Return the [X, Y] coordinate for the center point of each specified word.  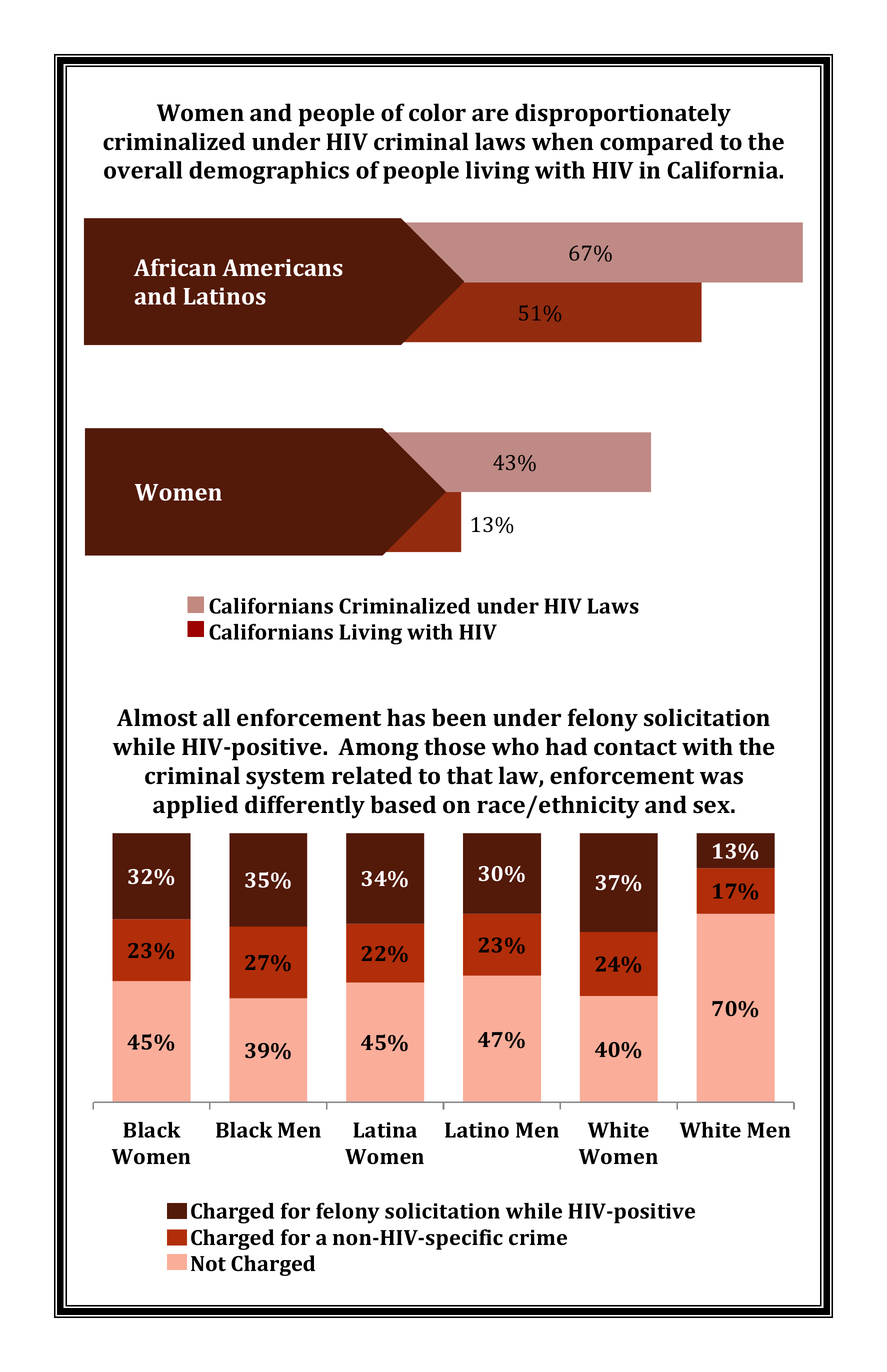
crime [538, 1237]
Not [208, 1264]
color [437, 112]
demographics [269, 172]
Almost [157, 717]
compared [656, 144]
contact [635, 748]
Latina [385, 1130]
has [406, 717]
